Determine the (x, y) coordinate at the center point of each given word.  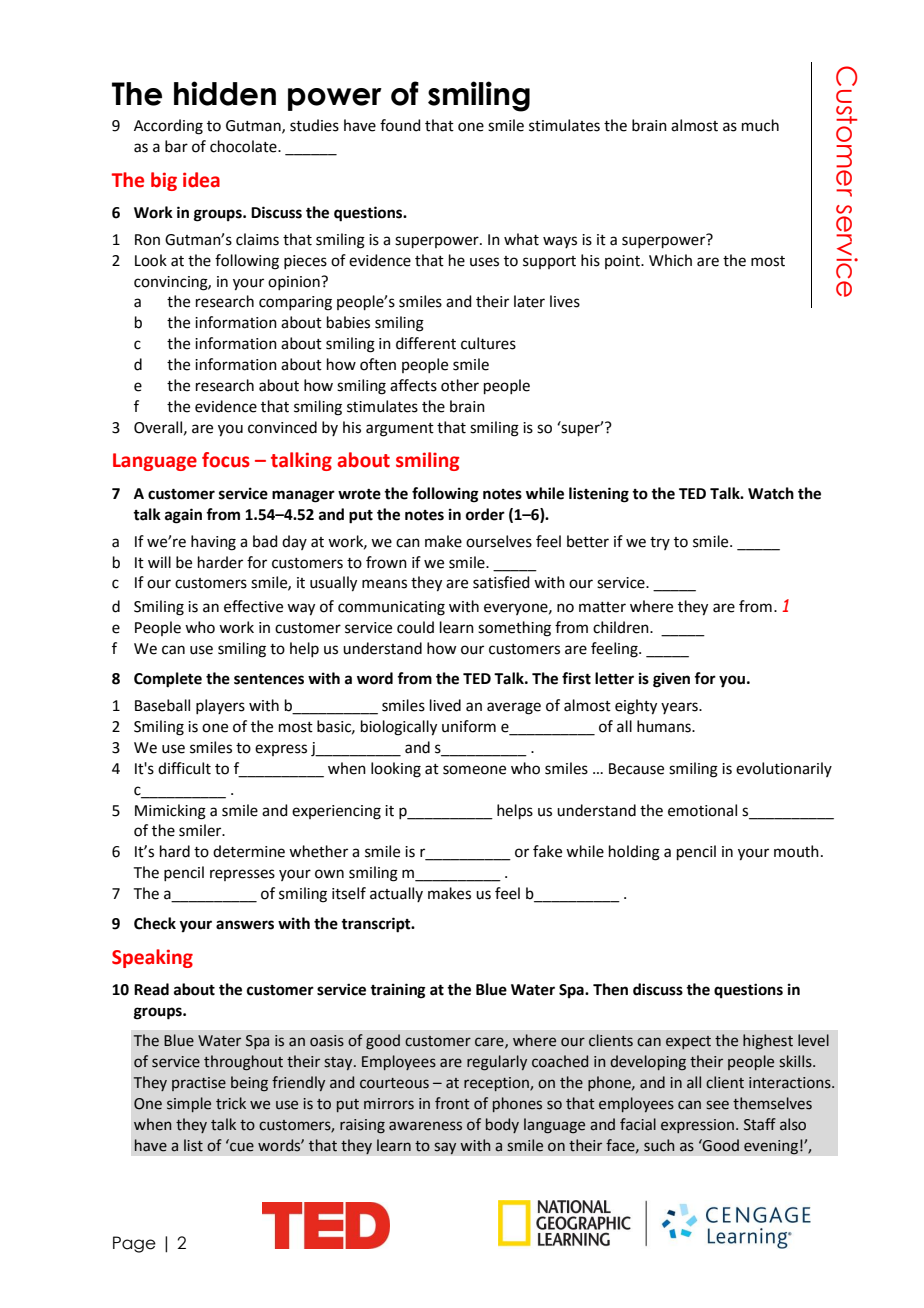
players (220, 706)
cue (241, 1146)
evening (771, 1147)
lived (445, 705)
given (671, 680)
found (400, 125)
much (760, 125)
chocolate (244, 146)
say (445, 1148)
